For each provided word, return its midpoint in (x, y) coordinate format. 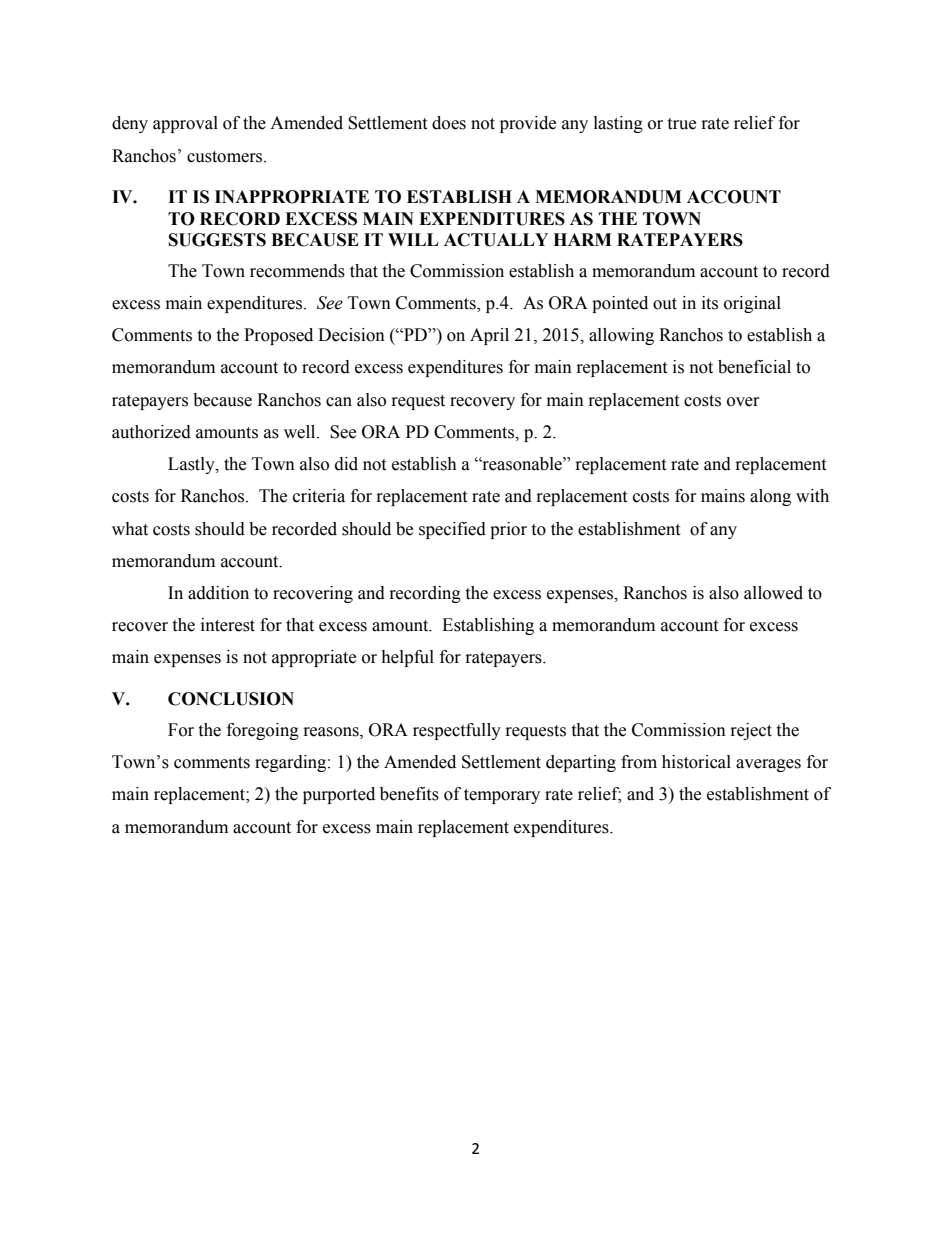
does (449, 123)
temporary (502, 796)
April (489, 336)
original (752, 304)
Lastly (192, 465)
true (681, 124)
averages (768, 765)
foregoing (263, 731)
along (770, 497)
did (346, 464)
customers (226, 157)
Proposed (278, 336)
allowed (773, 593)
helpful (407, 658)
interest (228, 625)
